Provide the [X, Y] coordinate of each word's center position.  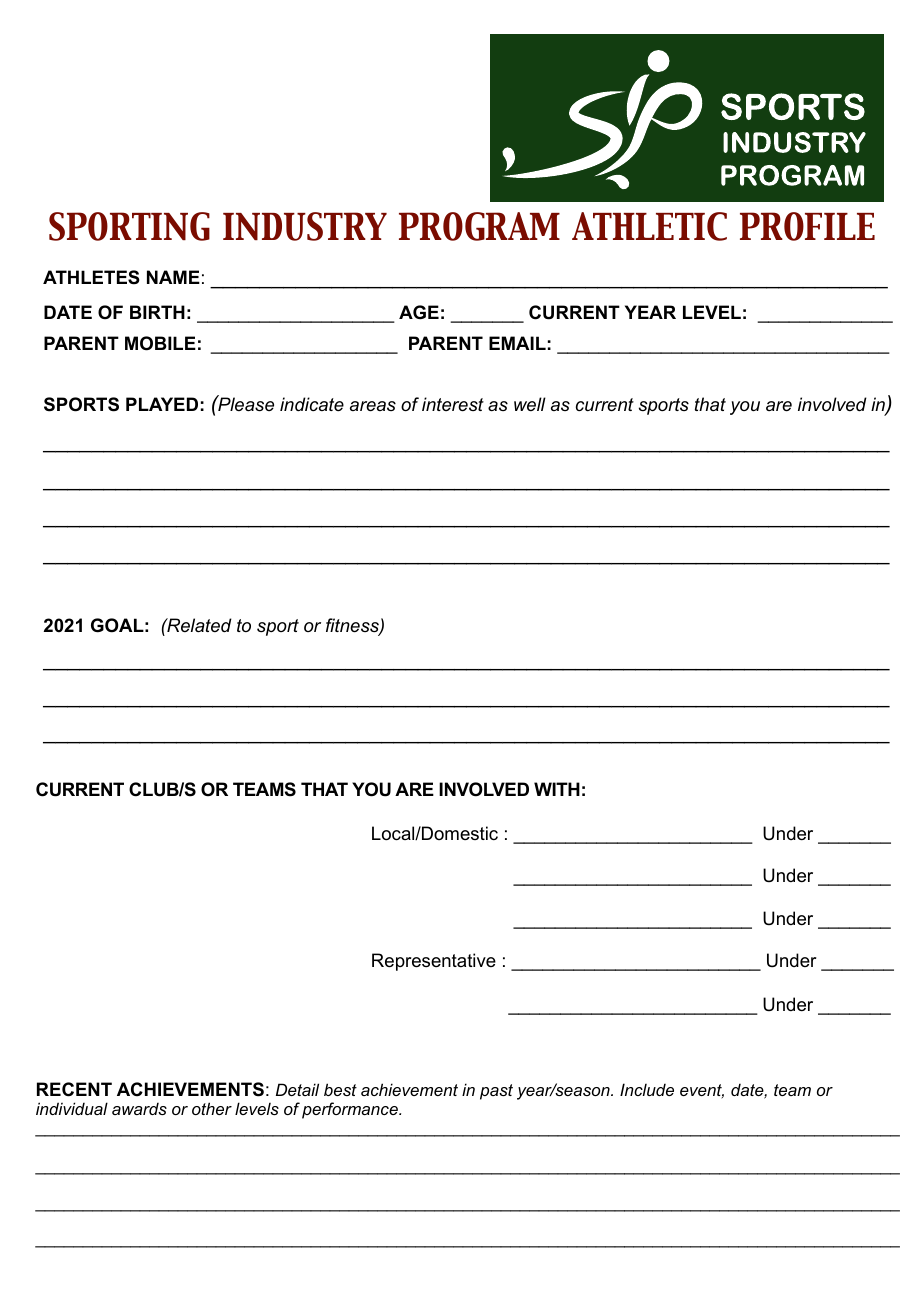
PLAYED [162, 404]
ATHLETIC [649, 226]
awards [139, 1108]
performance [351, 1110]
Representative [434, 962]
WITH [557, 789]
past [496, 1092]
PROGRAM [479, 226]
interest [453, 404]
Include [647, 1089]
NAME [173, 277]
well [530, 404]
